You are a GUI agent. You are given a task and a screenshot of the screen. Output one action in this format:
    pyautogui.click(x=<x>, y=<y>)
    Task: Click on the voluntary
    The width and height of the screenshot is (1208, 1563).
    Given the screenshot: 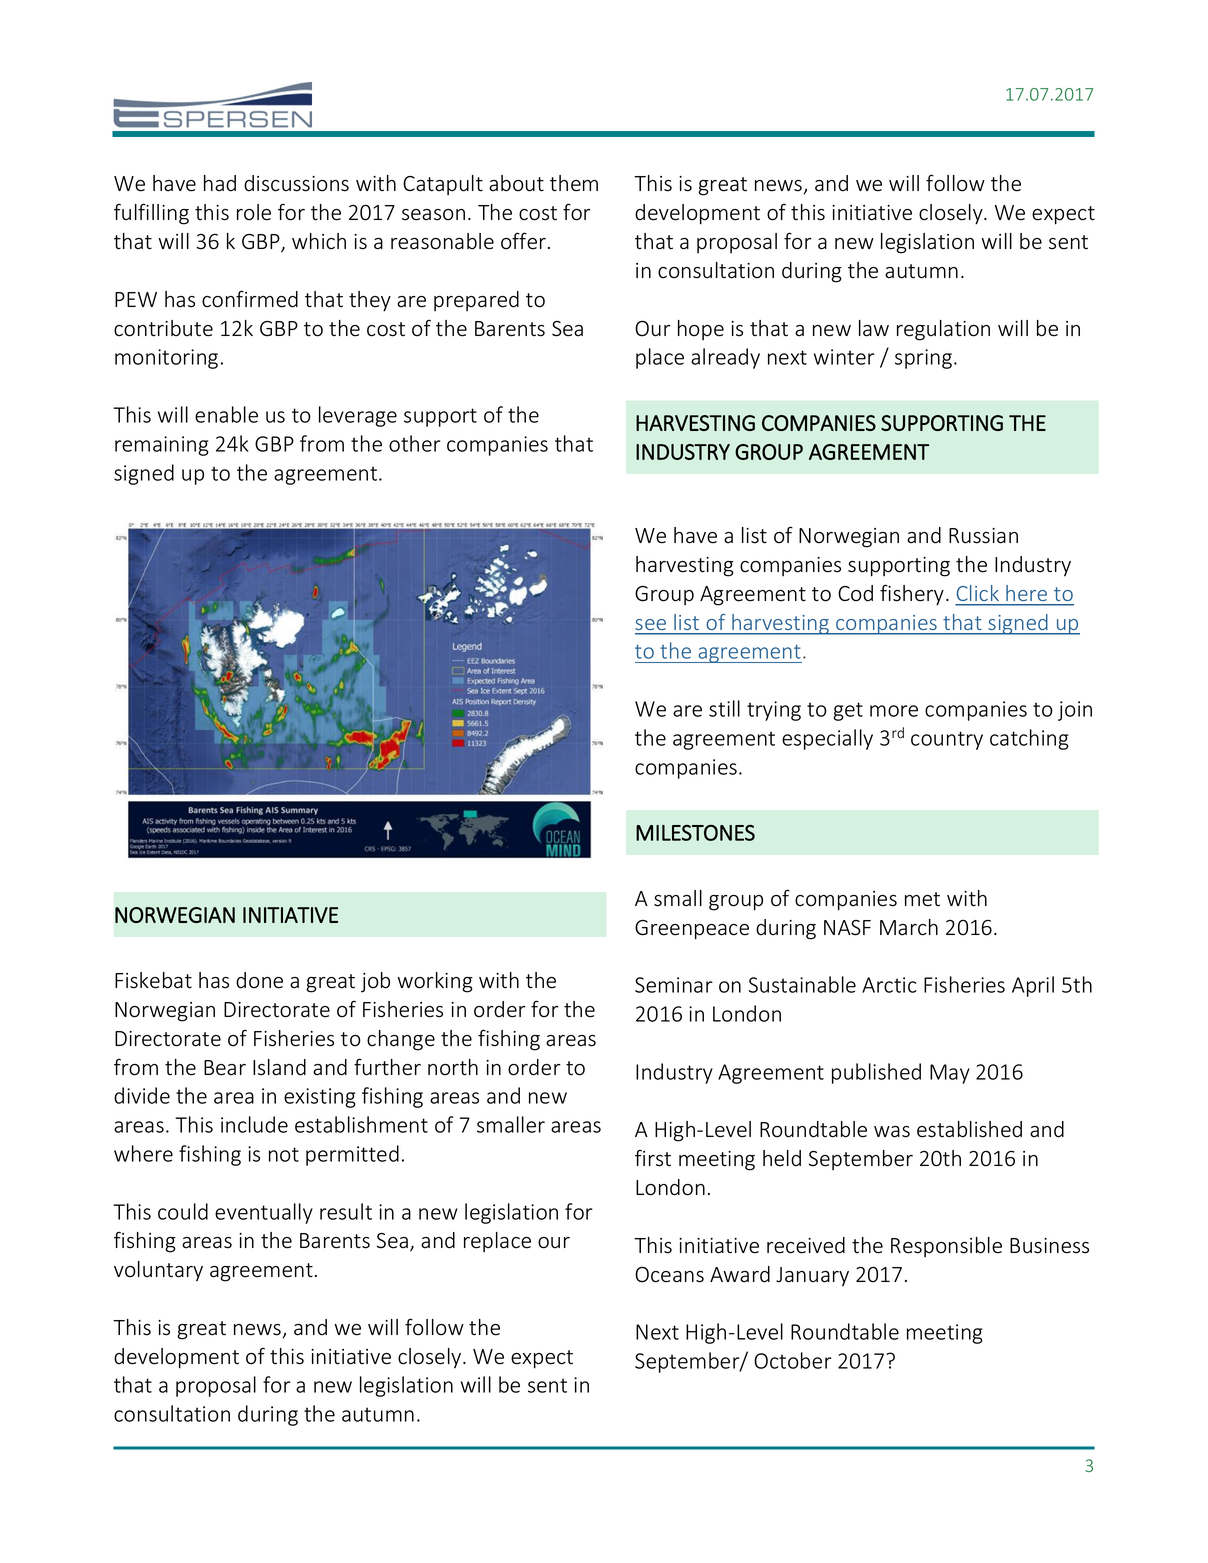 What is the action you would take?
    pyautogui.click(x=158, y=1271)
